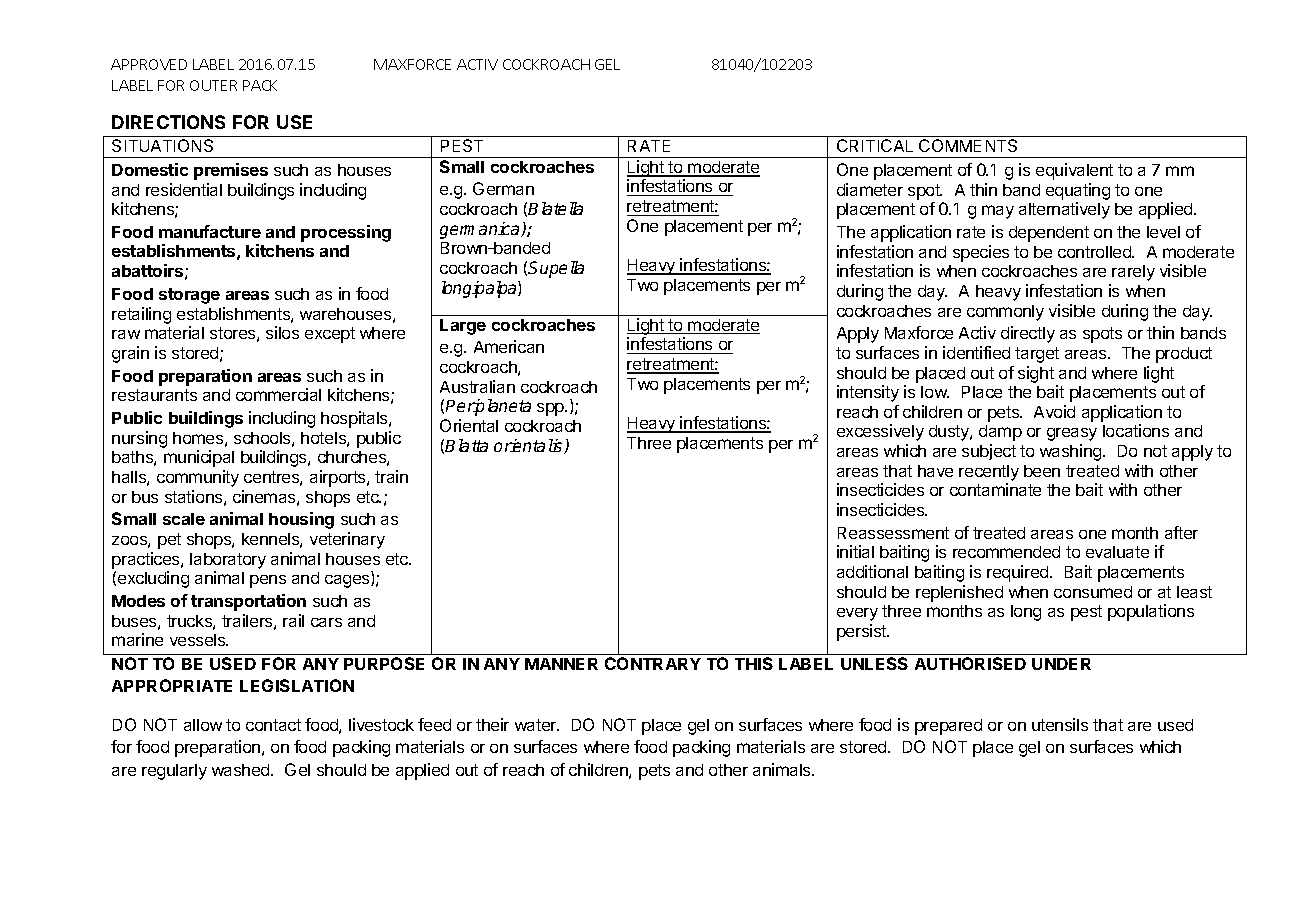 This image has width=1308, height=924. Describe the element at coordinates (1060, 724) in the image. I see `utensils` at that location.
